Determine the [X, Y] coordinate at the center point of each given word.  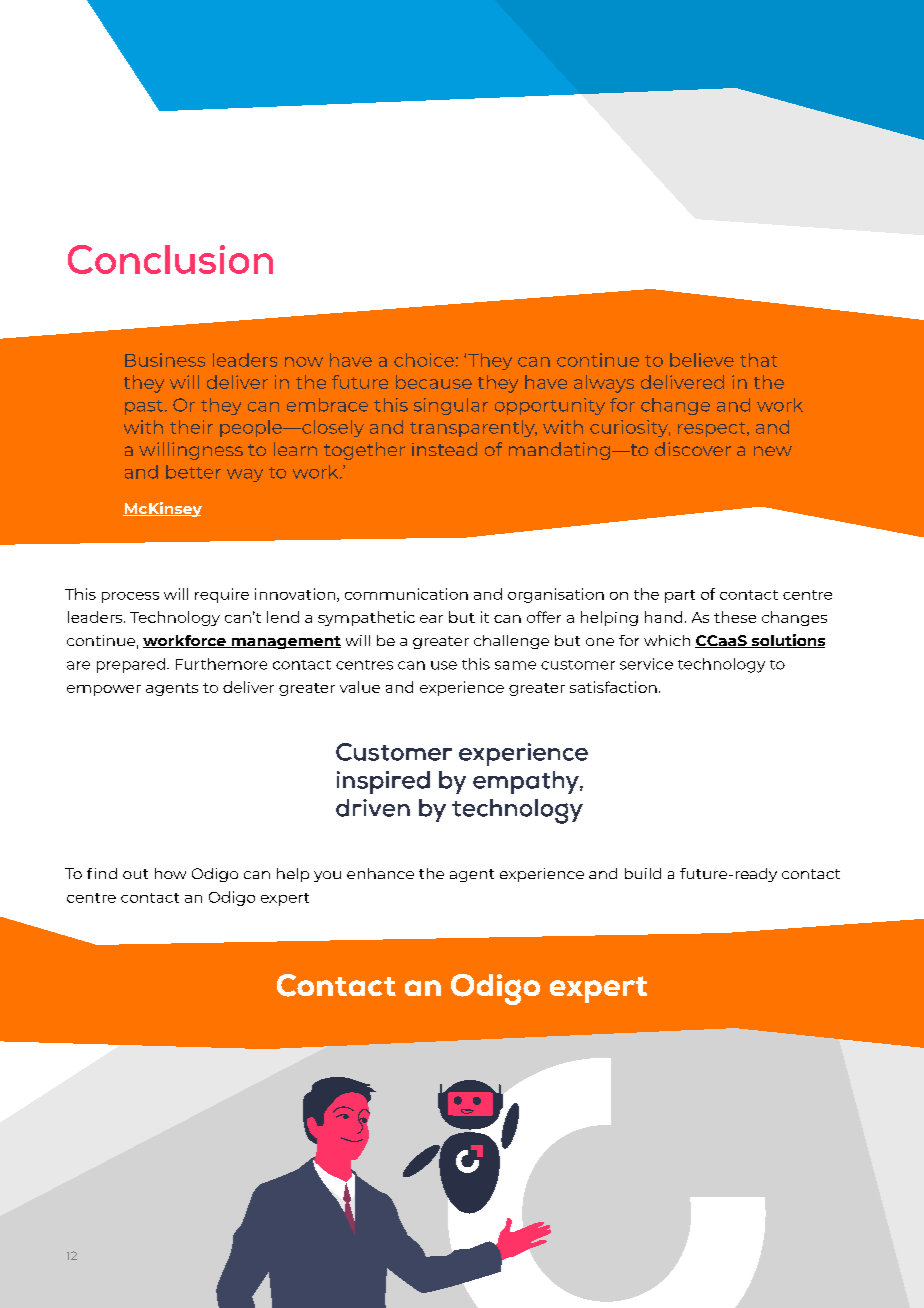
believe [702, 360]
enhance [380, 873]
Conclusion [170, 259]
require [222, 595]
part [680, 596]
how [170, 873]
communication [406, 594]
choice [424, 360]
